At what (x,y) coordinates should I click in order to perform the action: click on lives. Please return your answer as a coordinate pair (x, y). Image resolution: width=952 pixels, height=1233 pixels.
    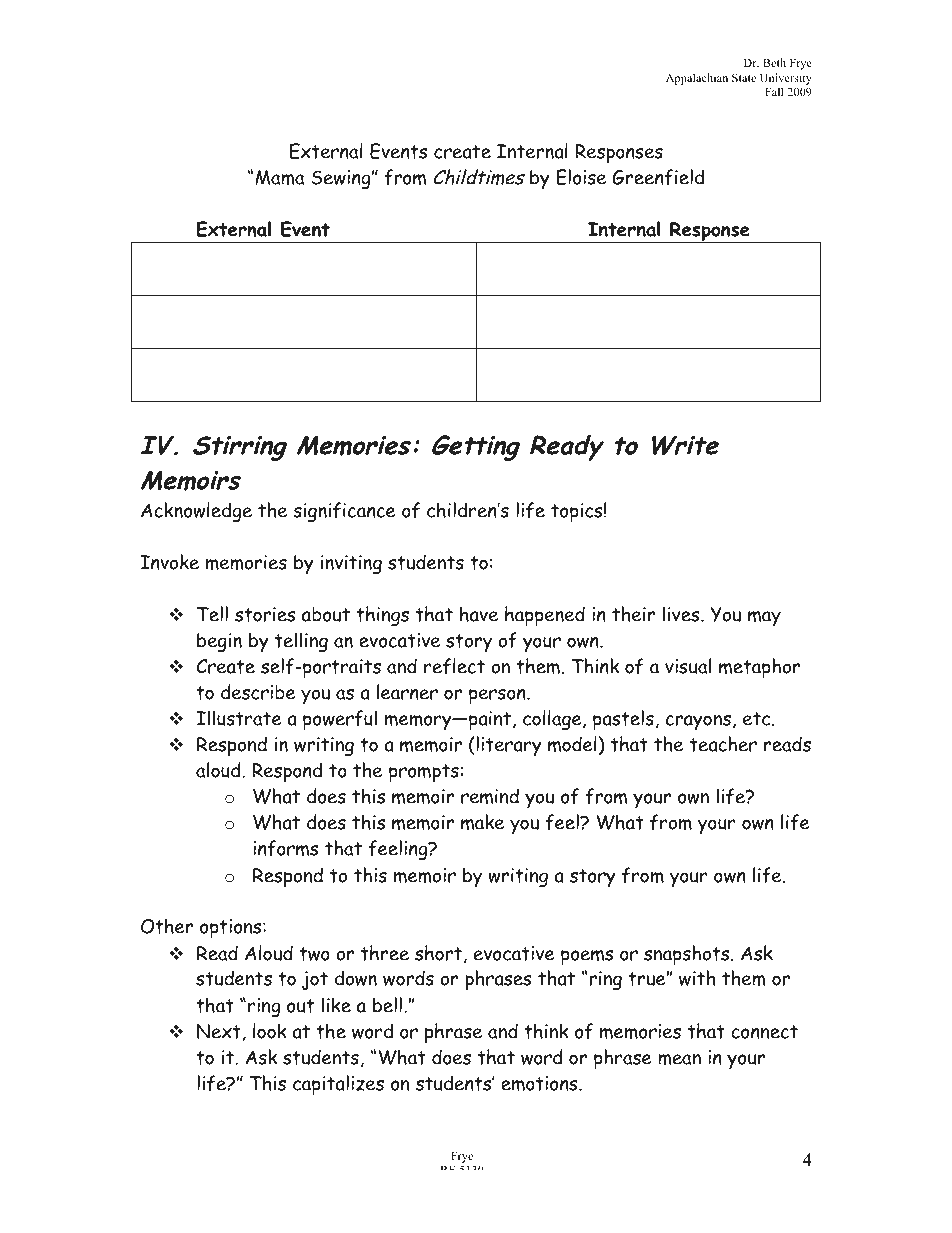
    Looking at the image, I should click on (682, 614).
